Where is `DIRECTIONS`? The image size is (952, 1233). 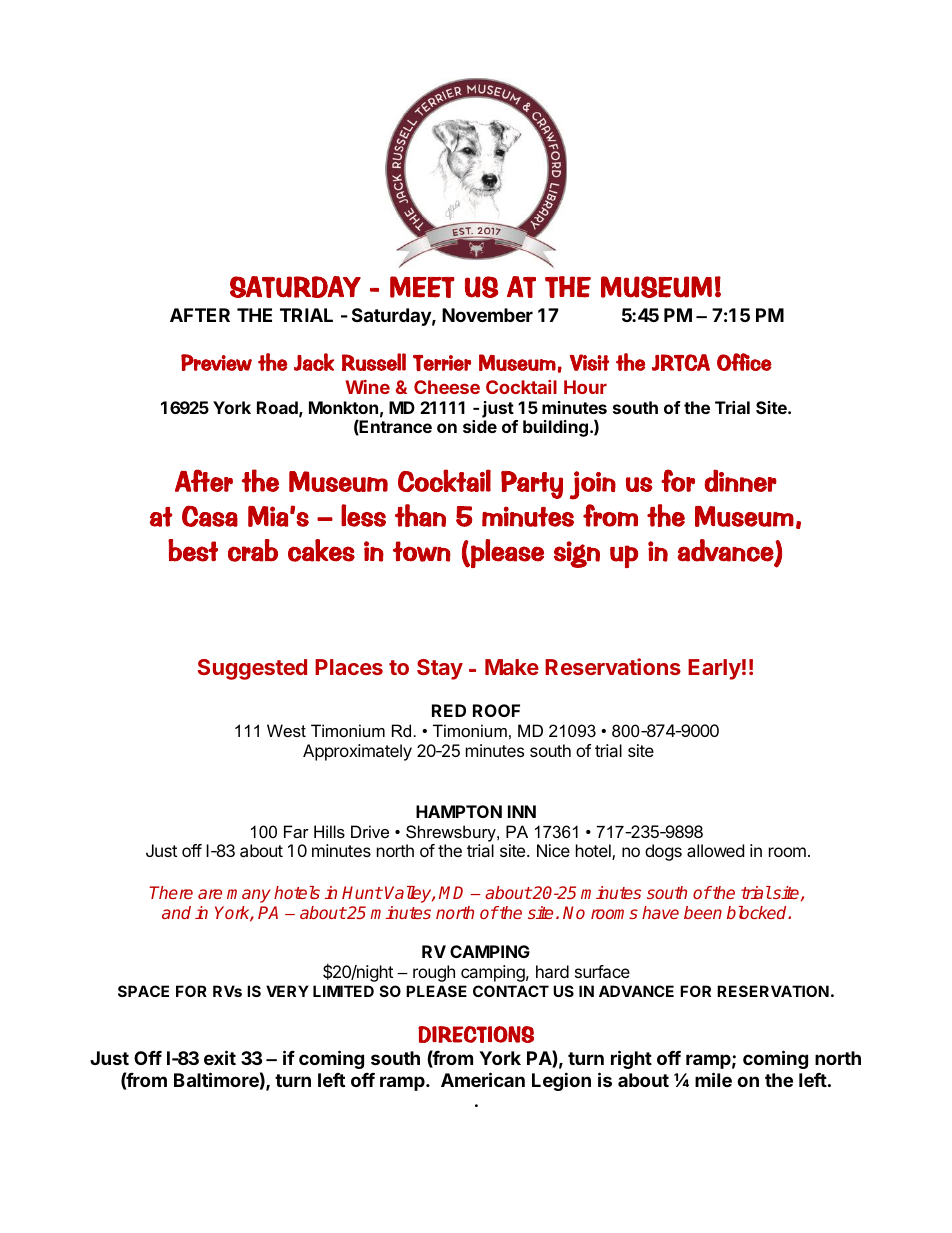 DIRECTIONS is located at coordinates (476, 1034).
